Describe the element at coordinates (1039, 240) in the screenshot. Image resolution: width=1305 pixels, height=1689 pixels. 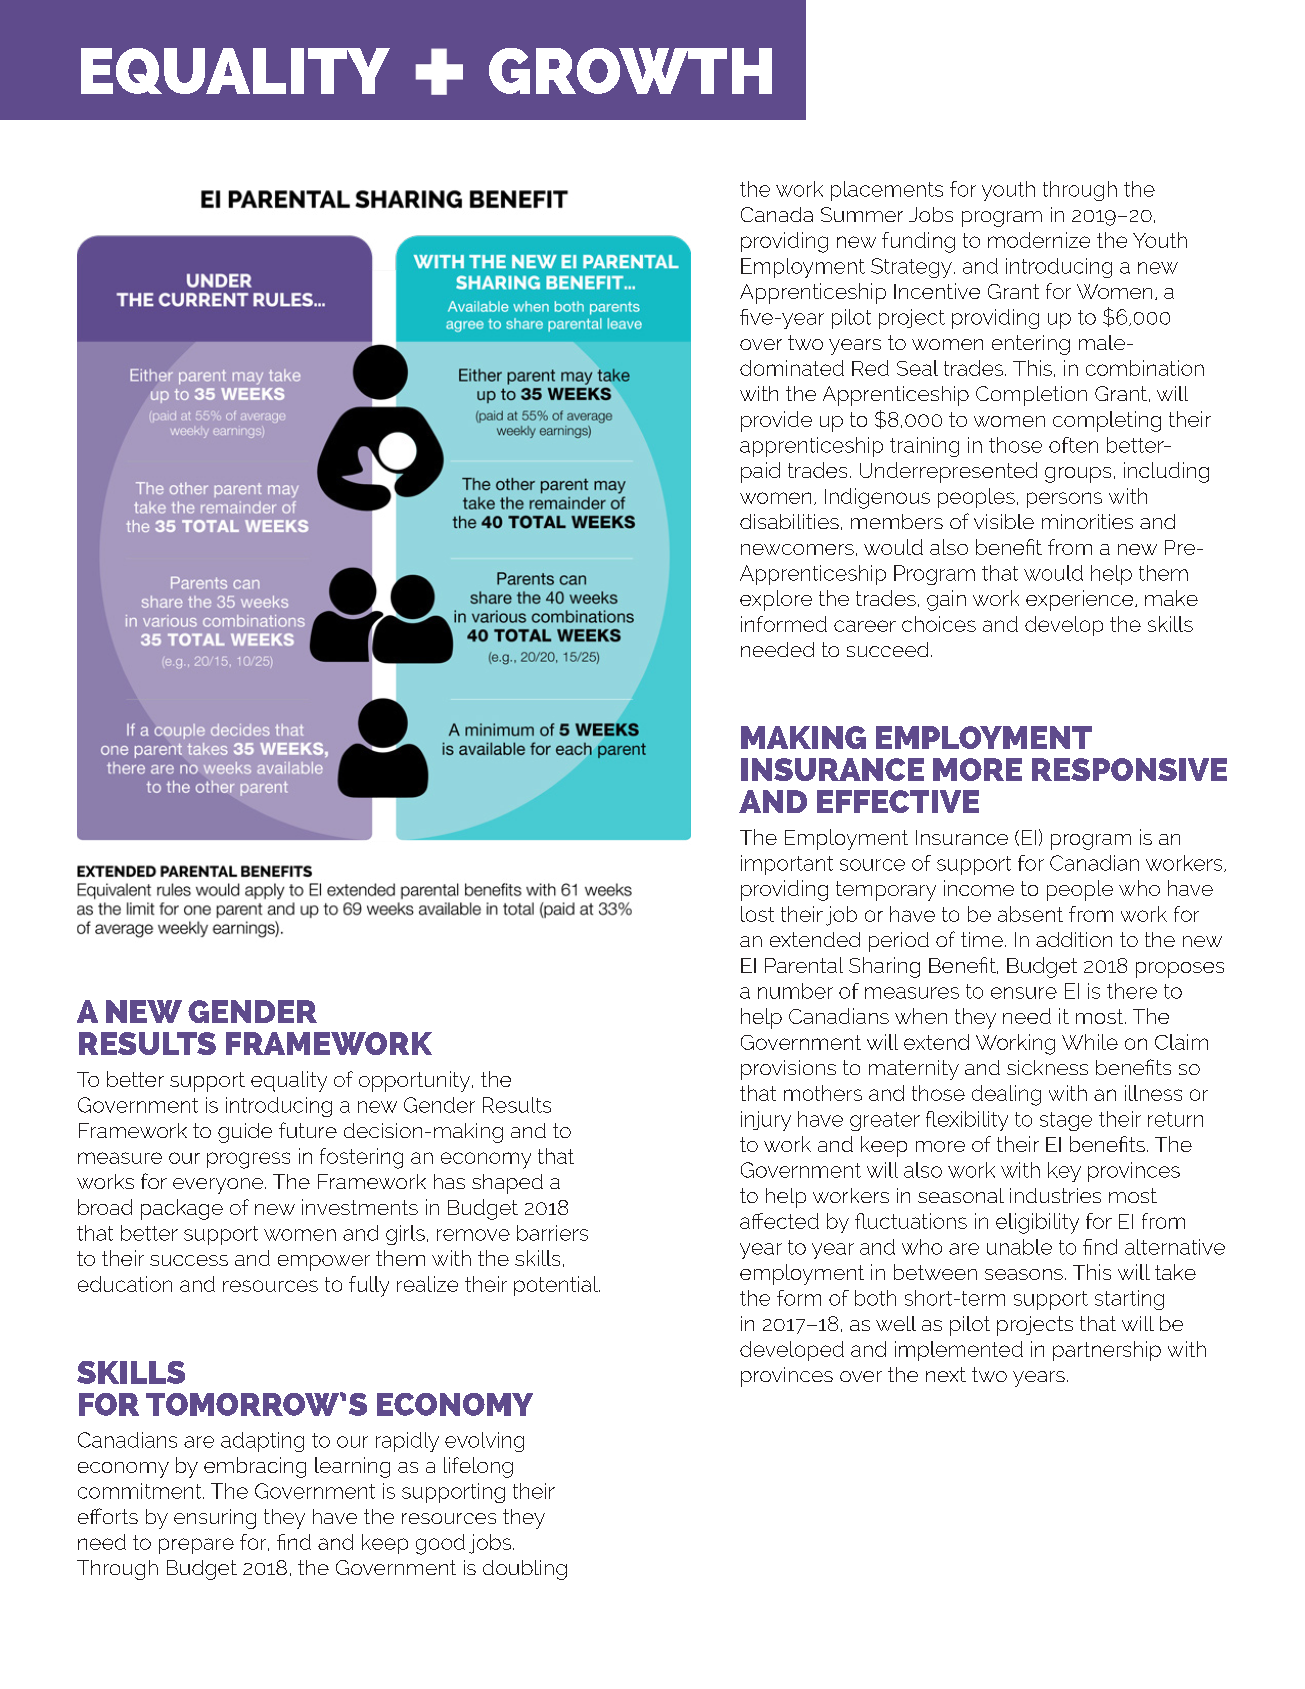
I see `modernize` at that location.
